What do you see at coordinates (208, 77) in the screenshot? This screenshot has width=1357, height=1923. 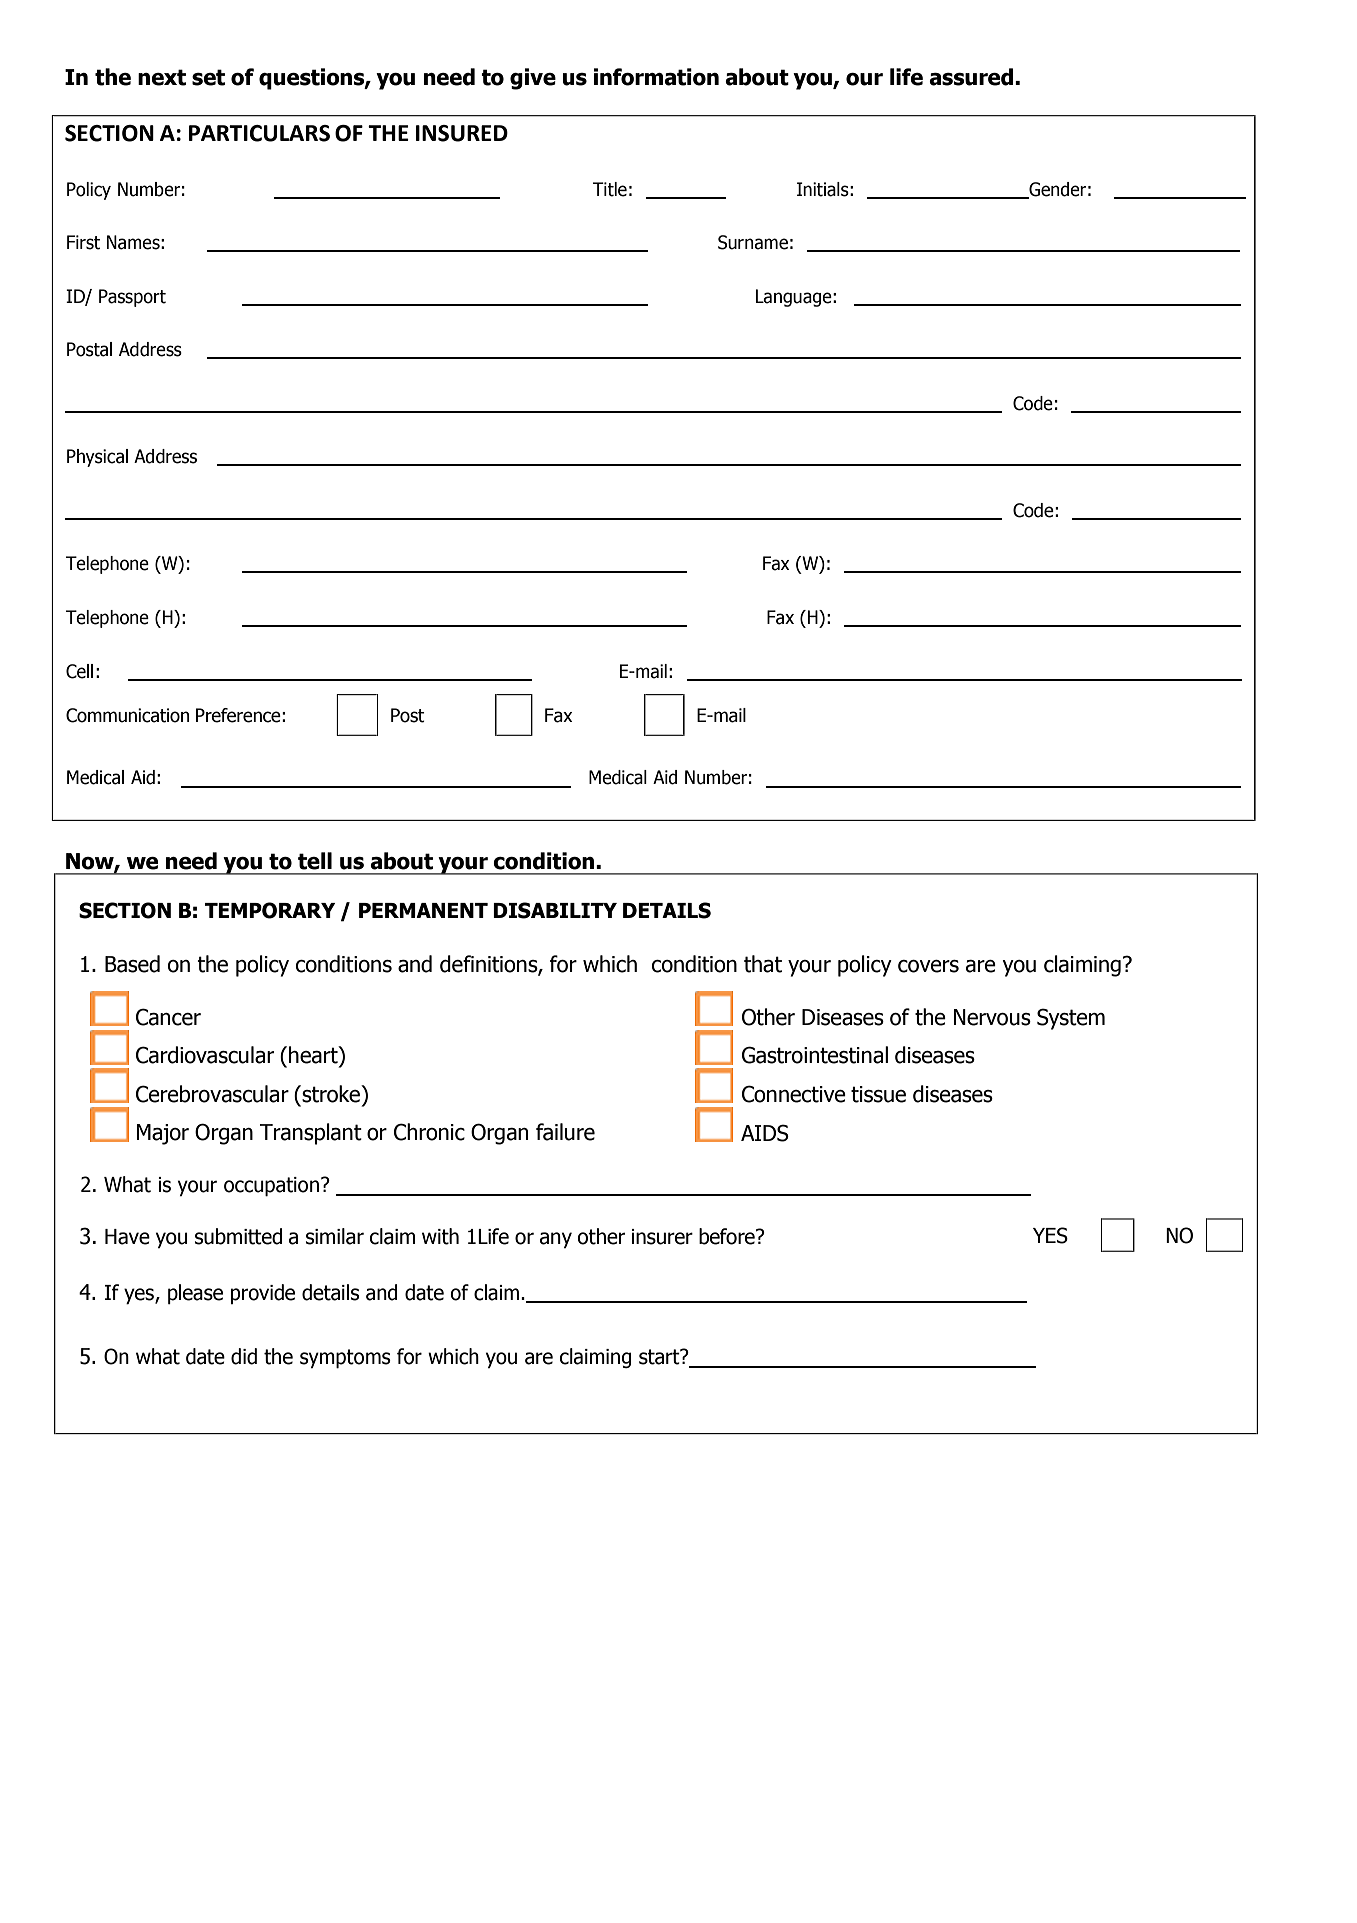 I see `set` at bounding box center [208, 77].
